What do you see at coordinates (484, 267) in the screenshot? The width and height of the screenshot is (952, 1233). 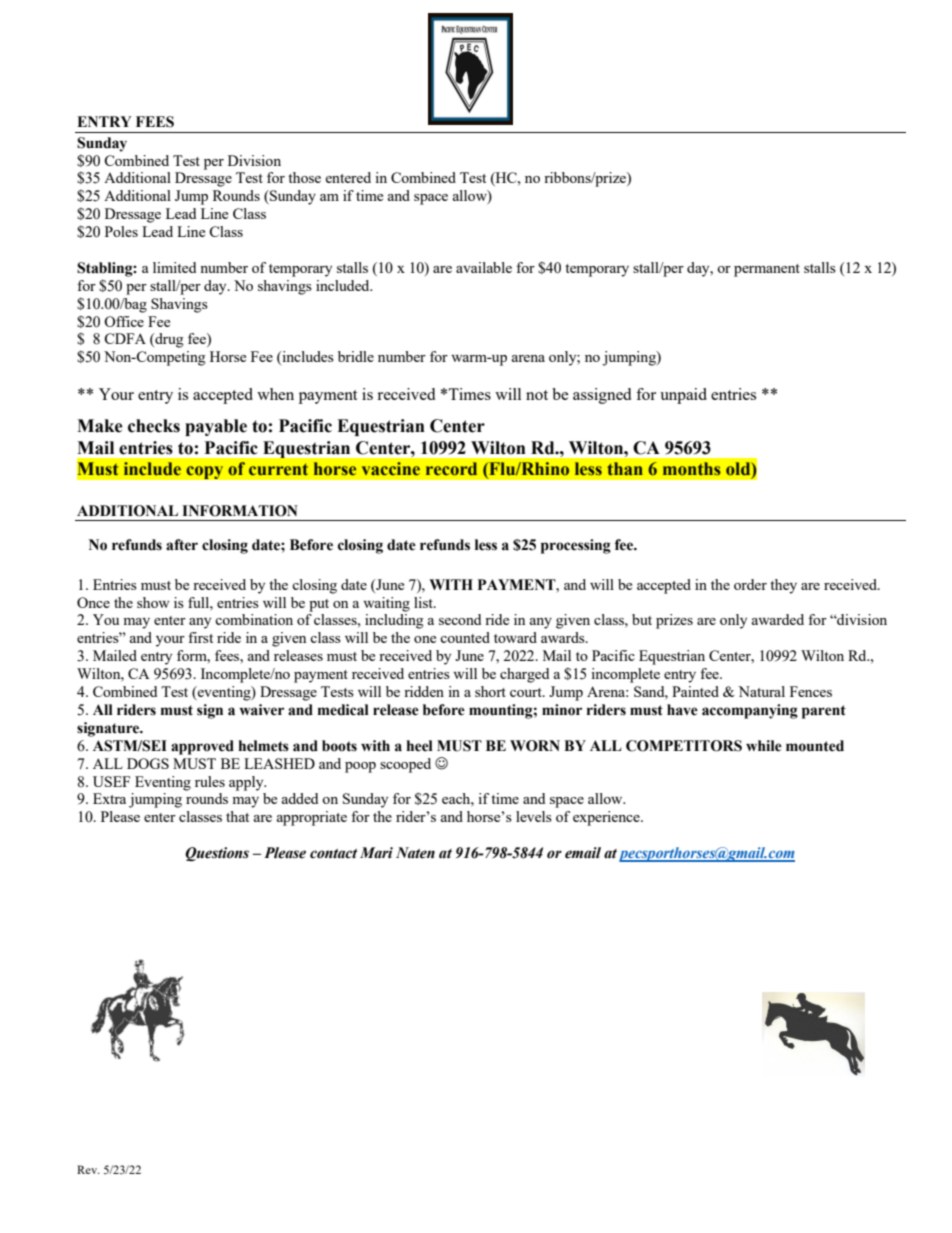 I see `available` at bounding box center [484, 267].
